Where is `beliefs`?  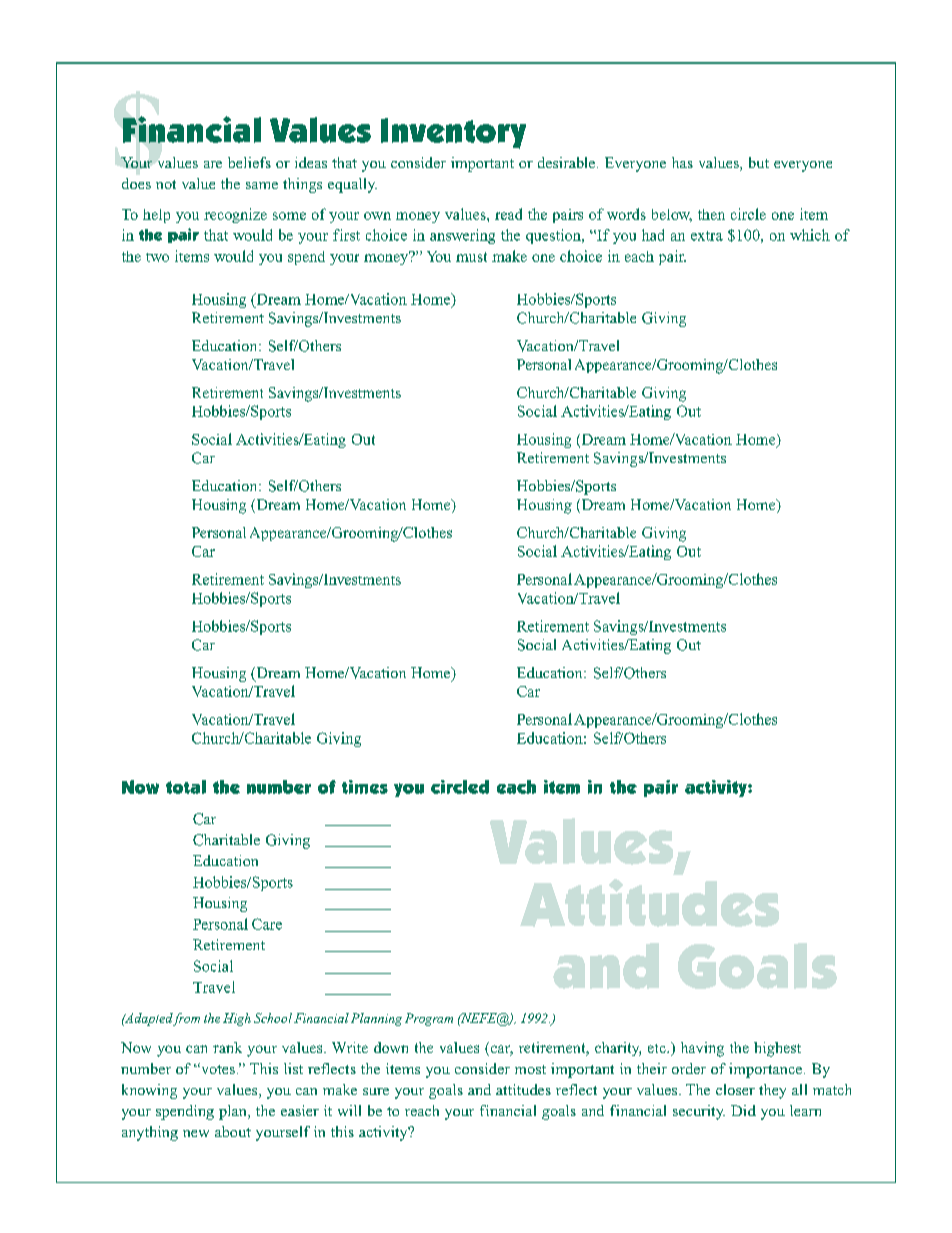
beliefs is located at coordinates (249, 162).
